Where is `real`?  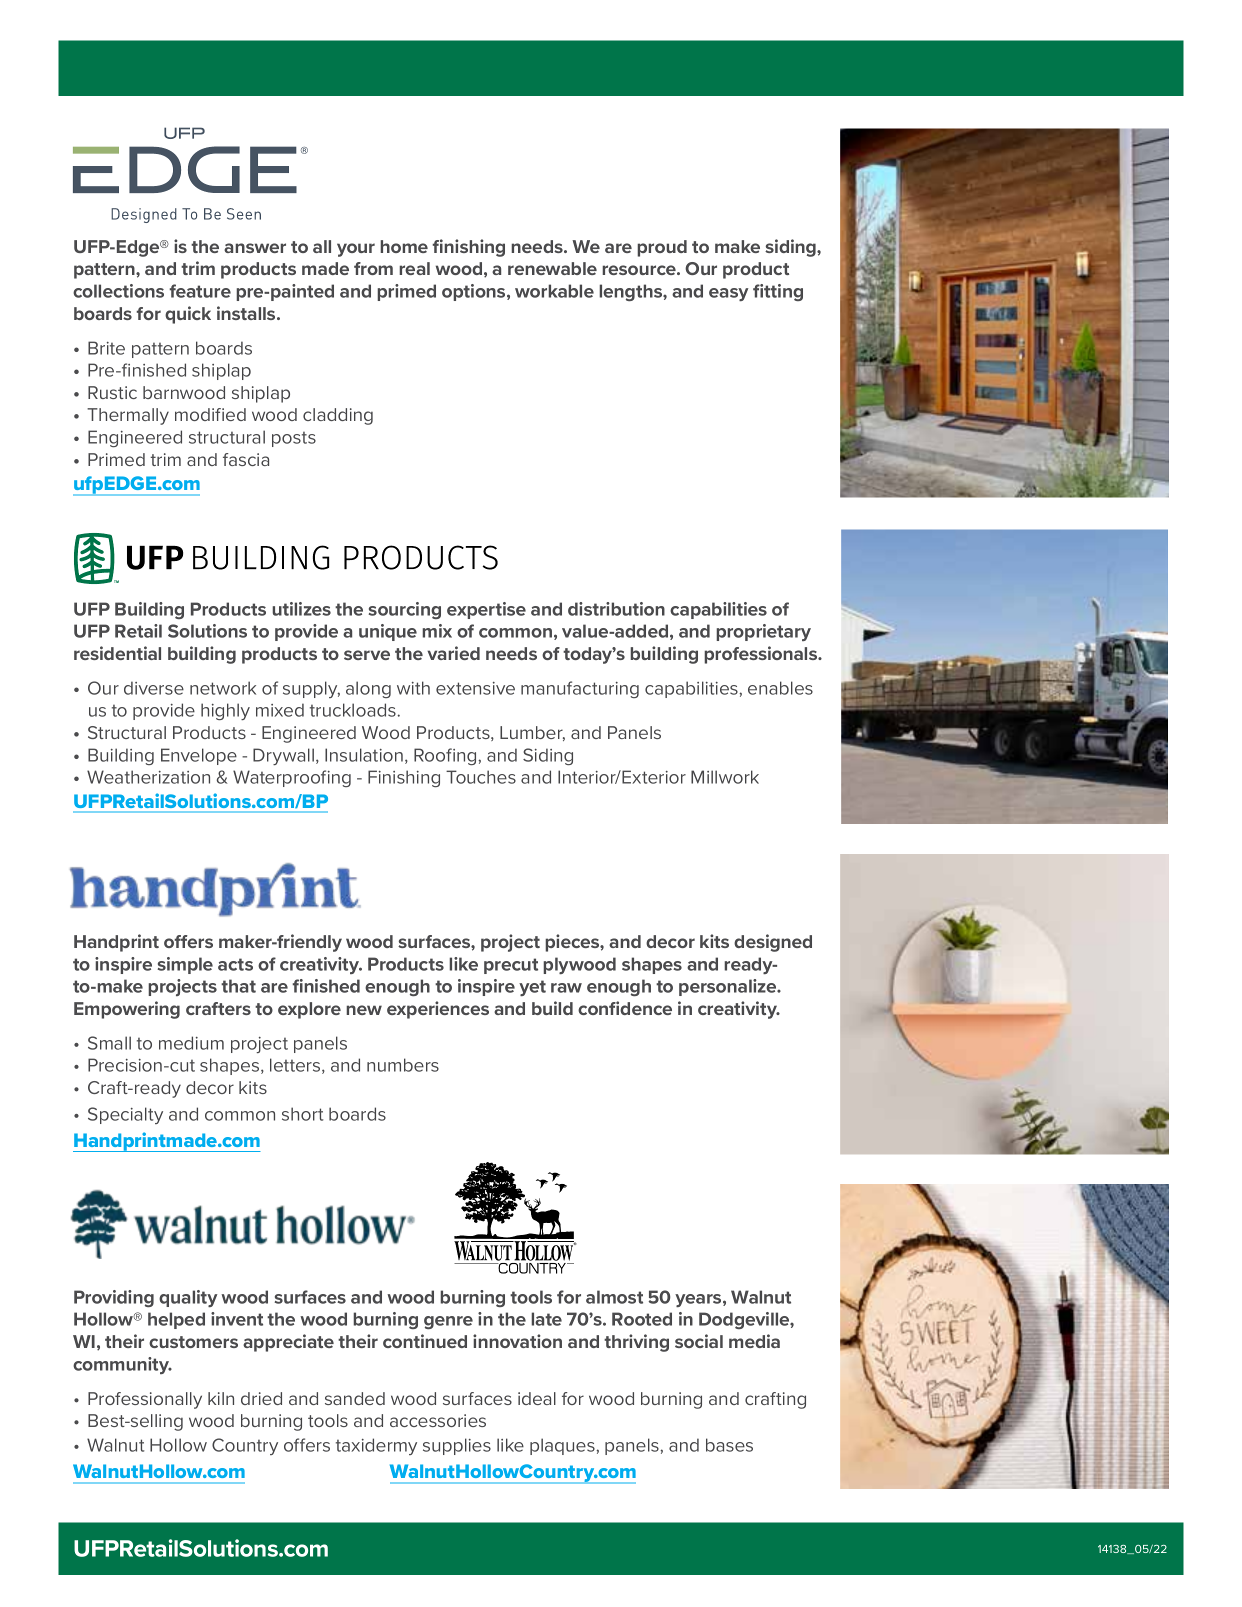
real is located at coordinates (414, 268).
